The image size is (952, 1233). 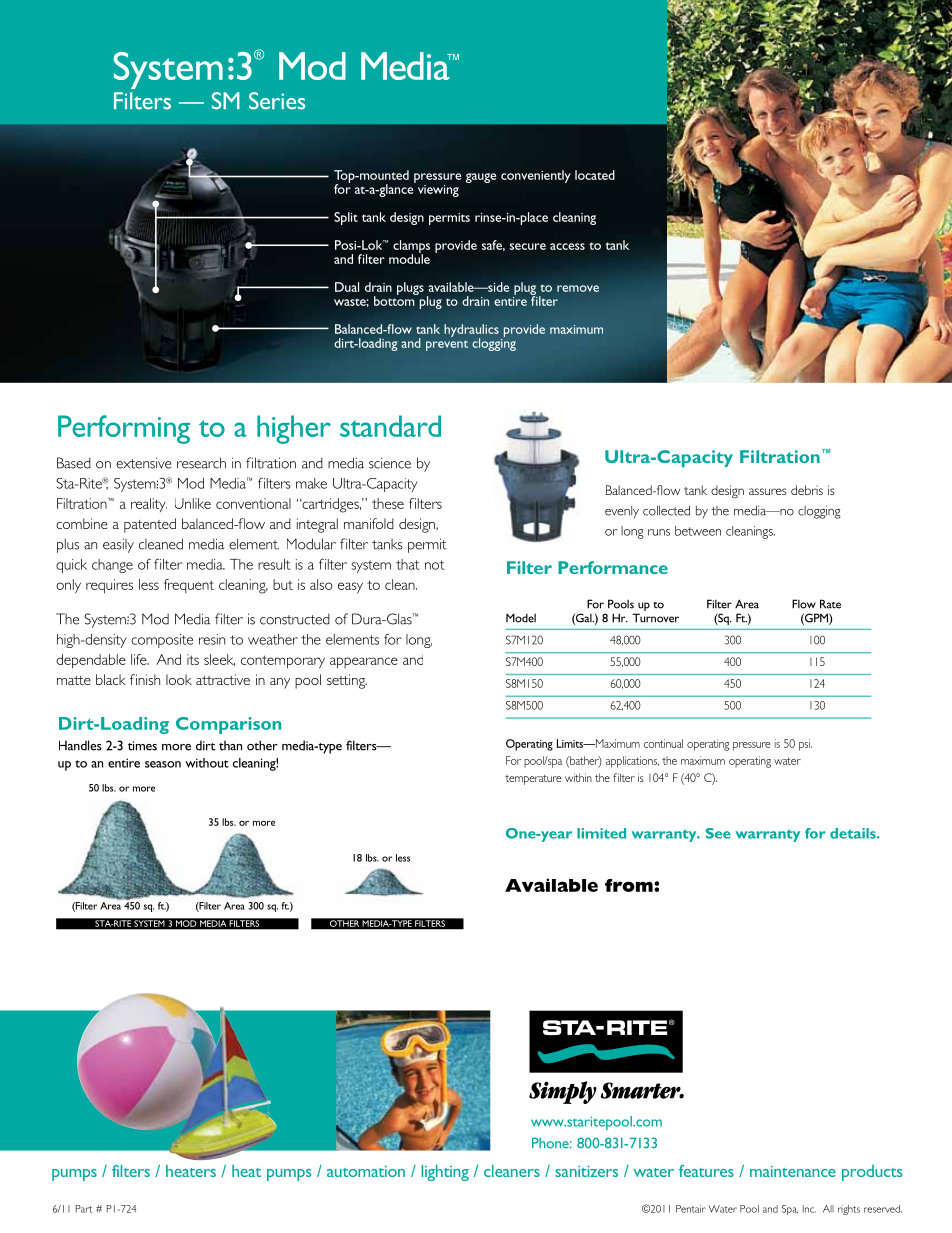 I want to click on lighting, so click(x=445, y=1173).
